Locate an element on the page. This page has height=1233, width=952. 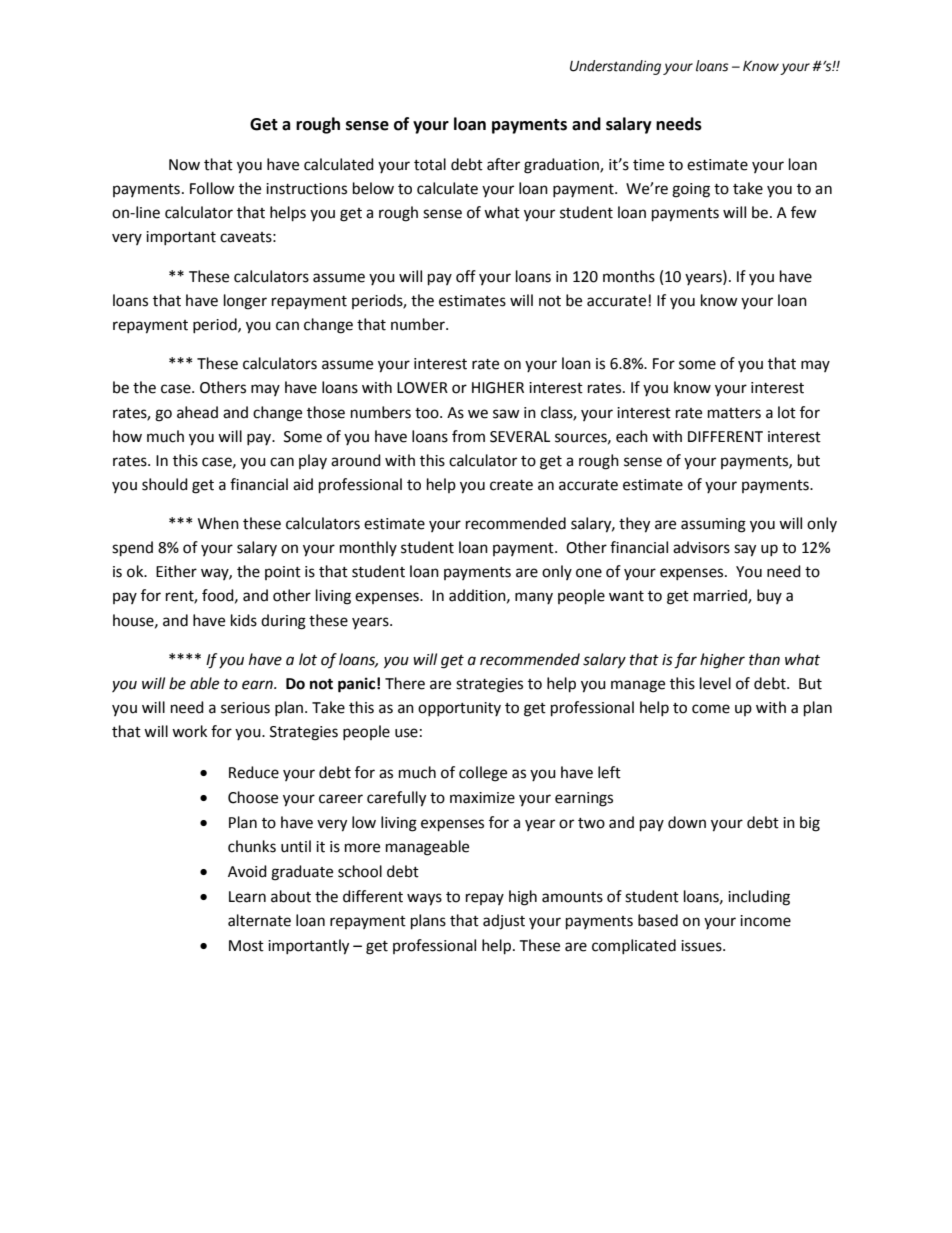
ahead is located at coordinates (197, 412).
